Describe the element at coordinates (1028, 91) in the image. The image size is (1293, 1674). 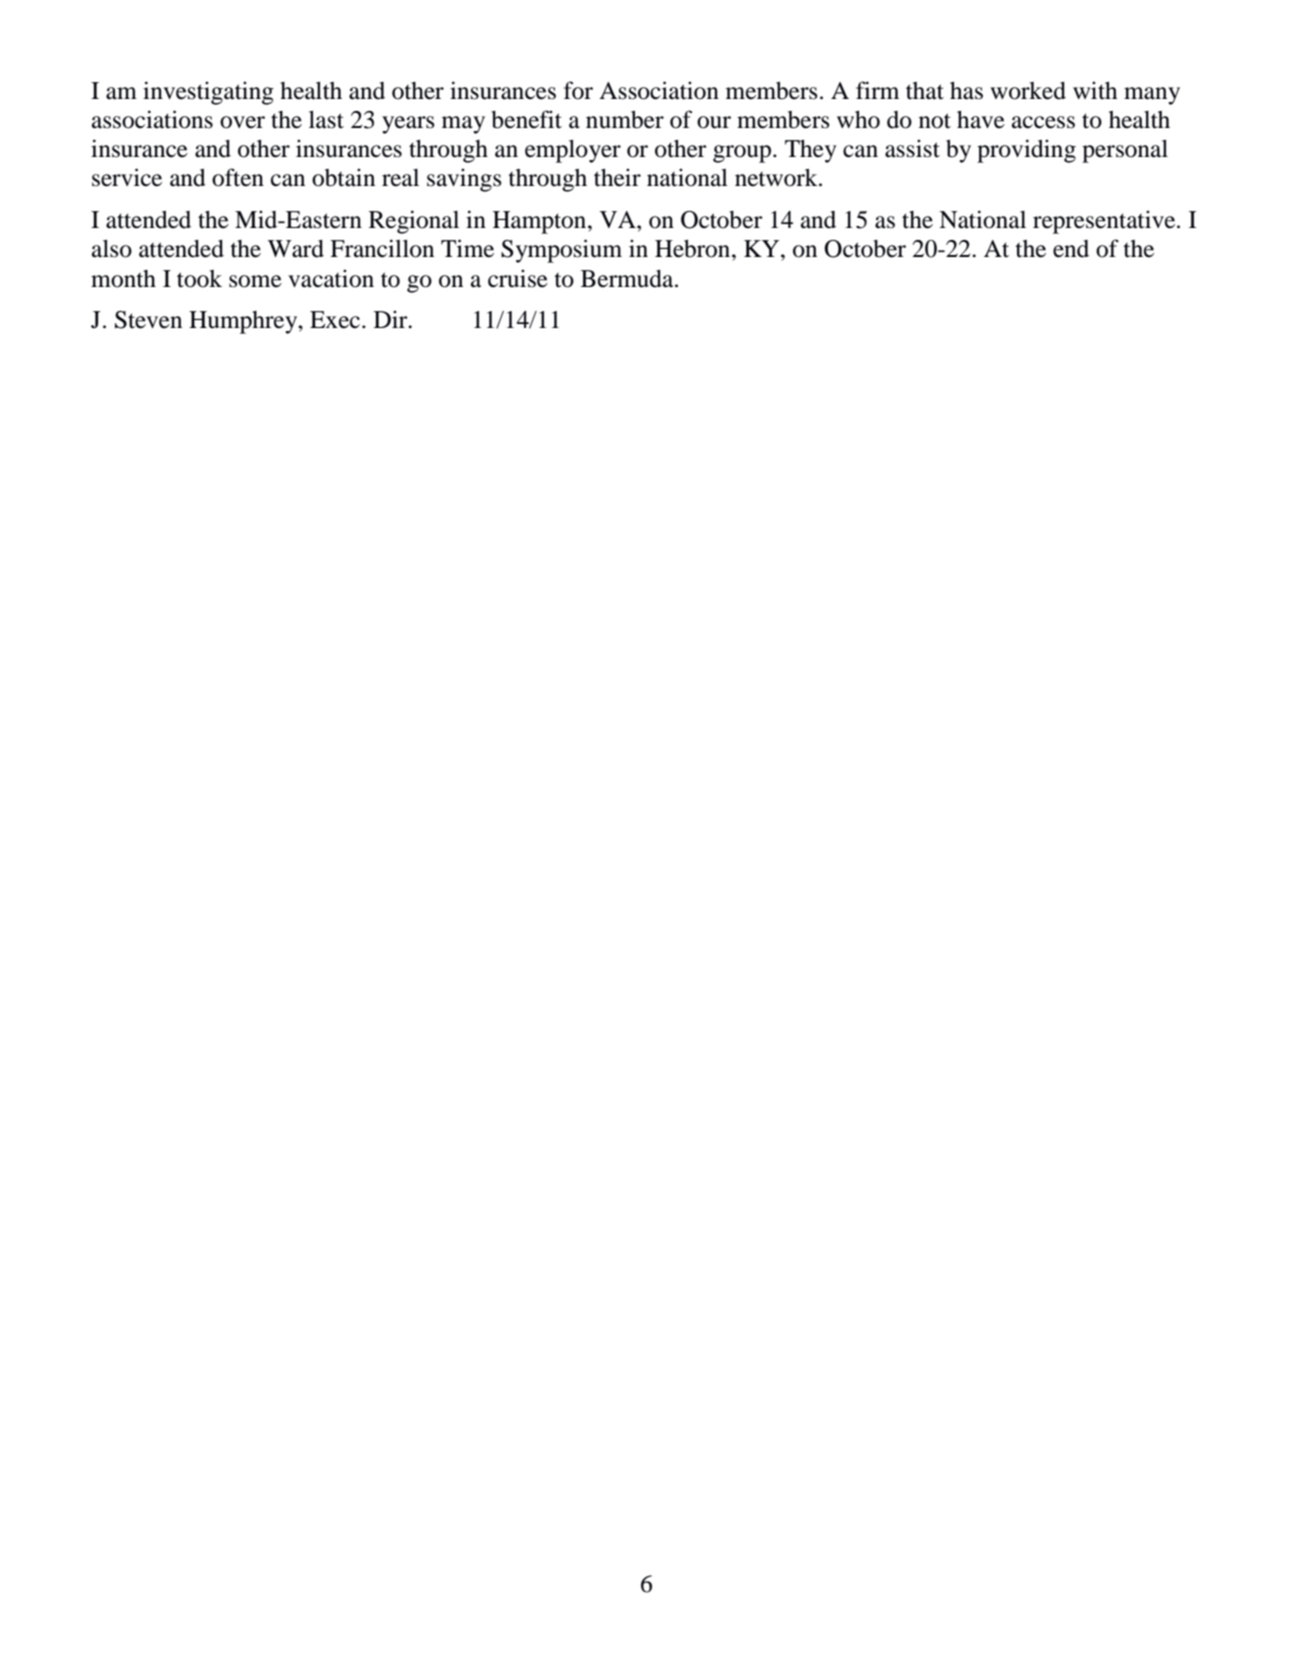
I see `worked` at that location.
